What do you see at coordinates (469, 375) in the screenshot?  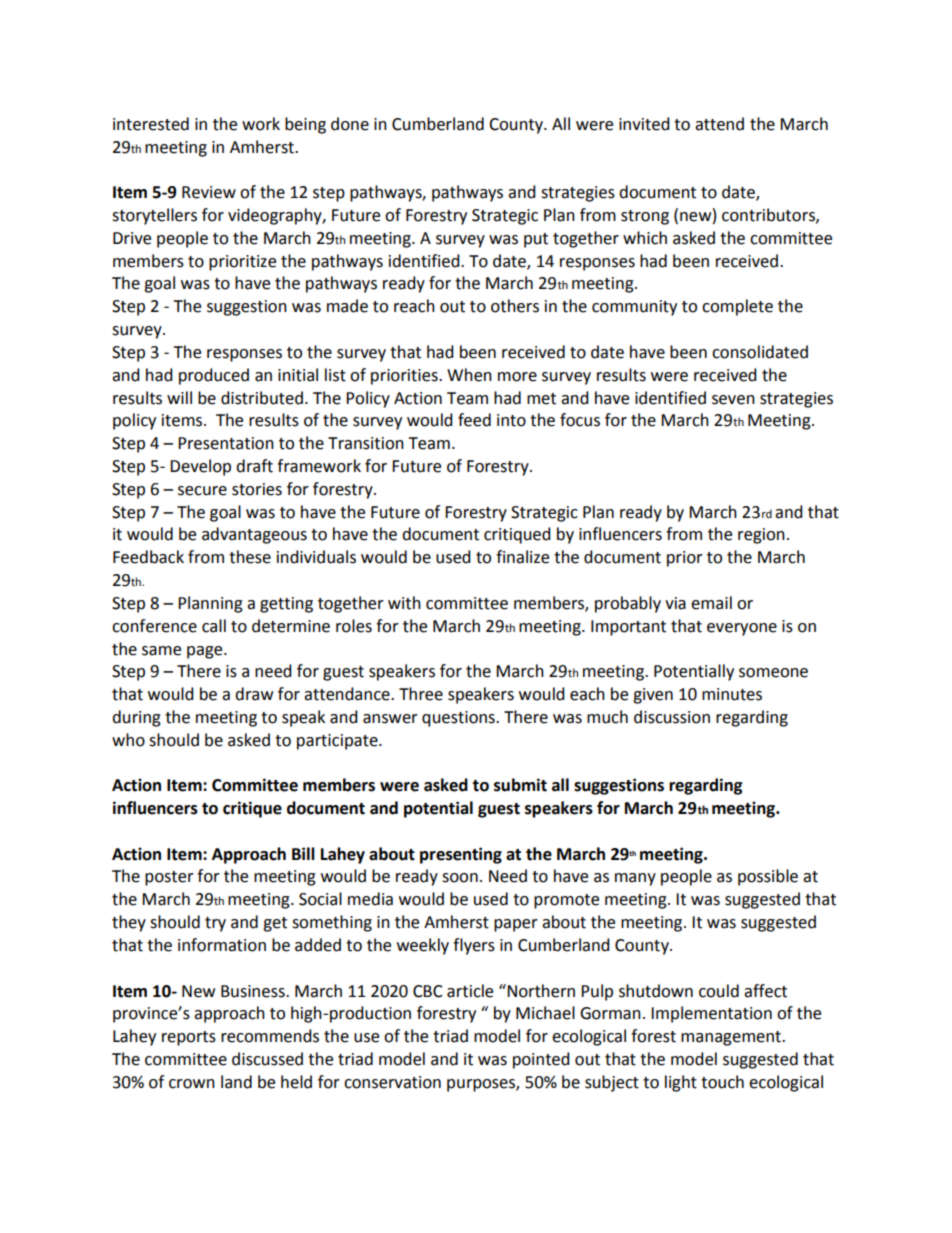 I see `When` at bounding box center [469, 375].
